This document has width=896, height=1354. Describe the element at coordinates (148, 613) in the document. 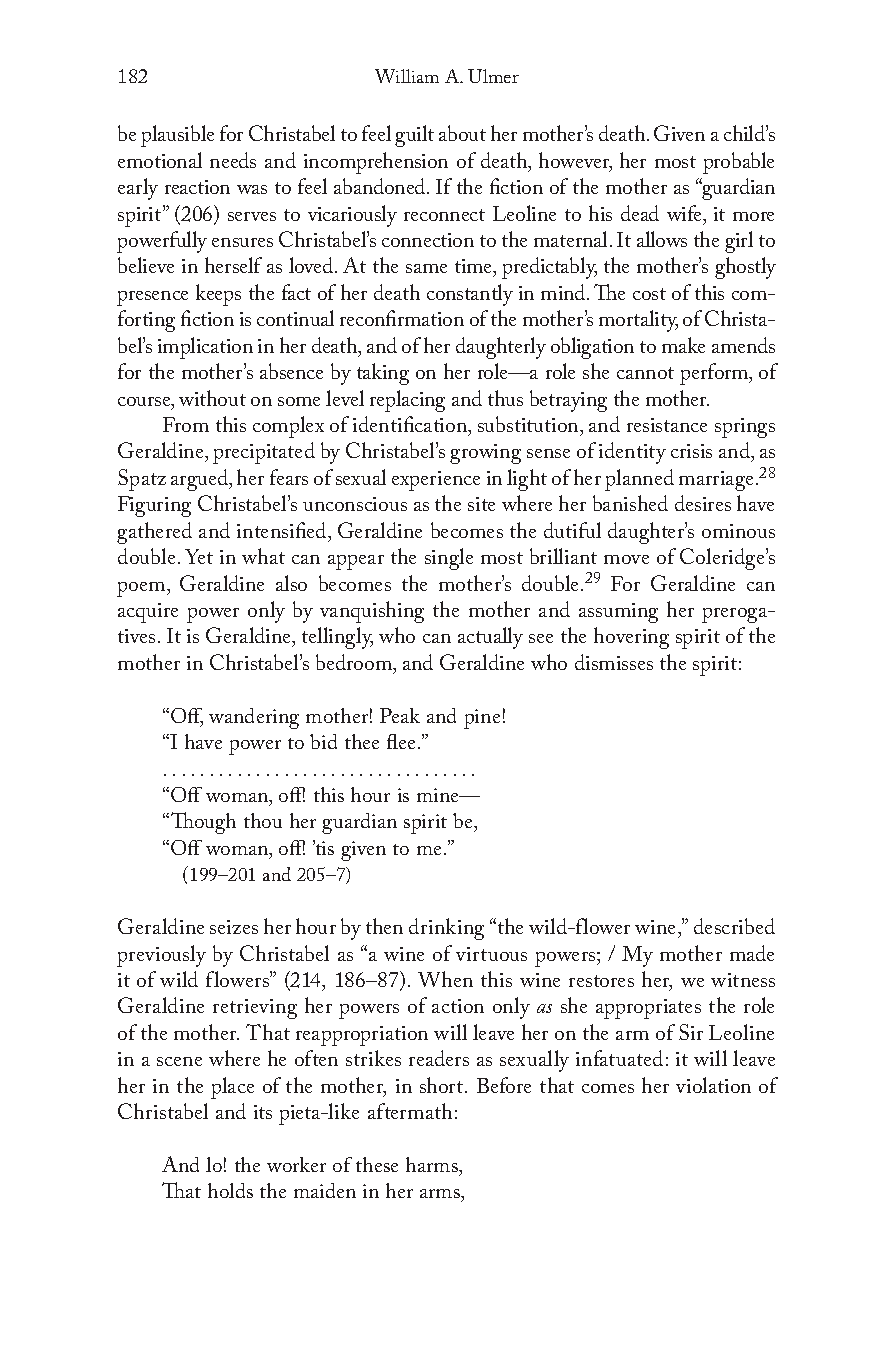

I see `acquire` at that location.
